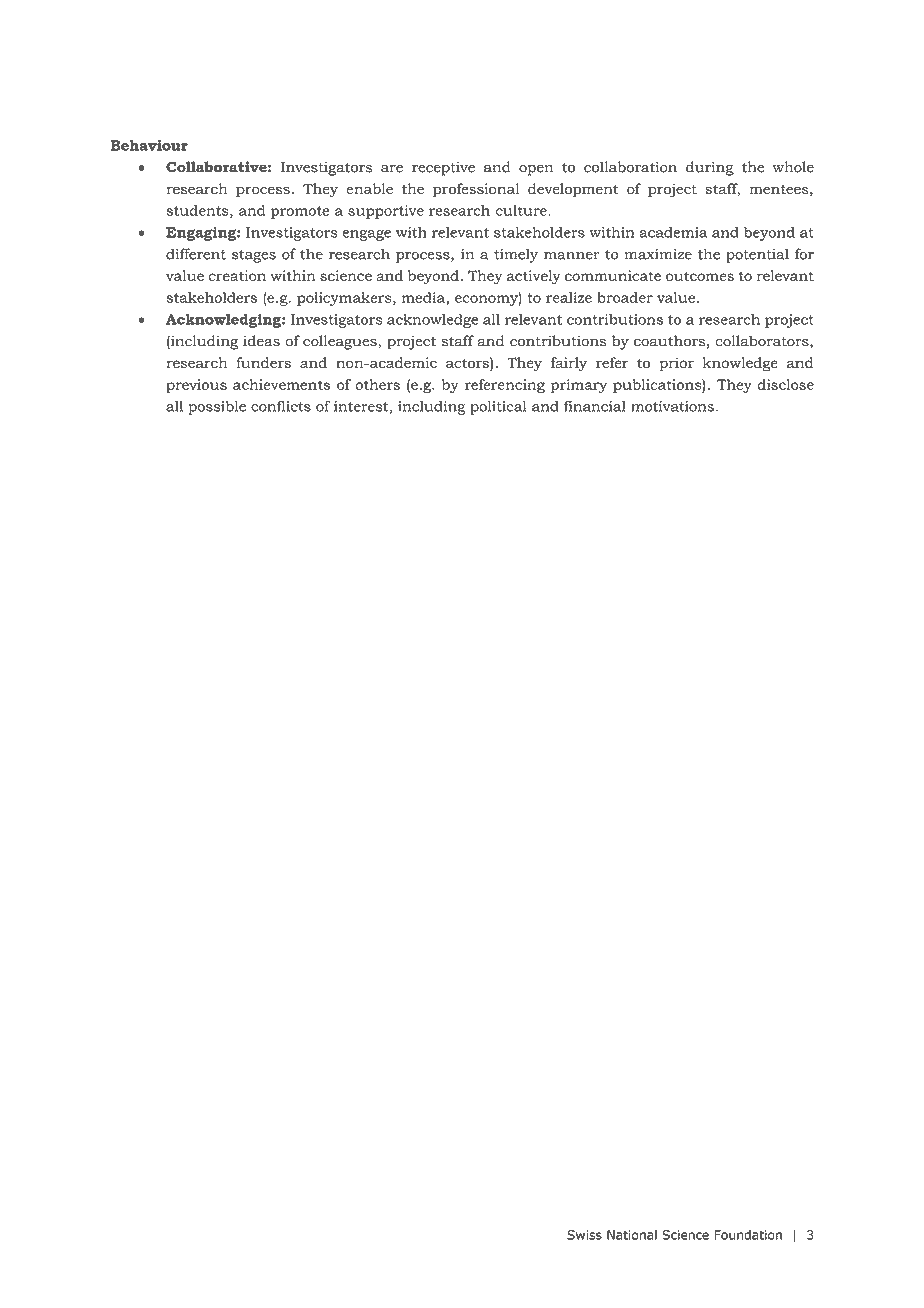 This page has width=924, height=1308. I want to click on previous, so click(196, 386).
